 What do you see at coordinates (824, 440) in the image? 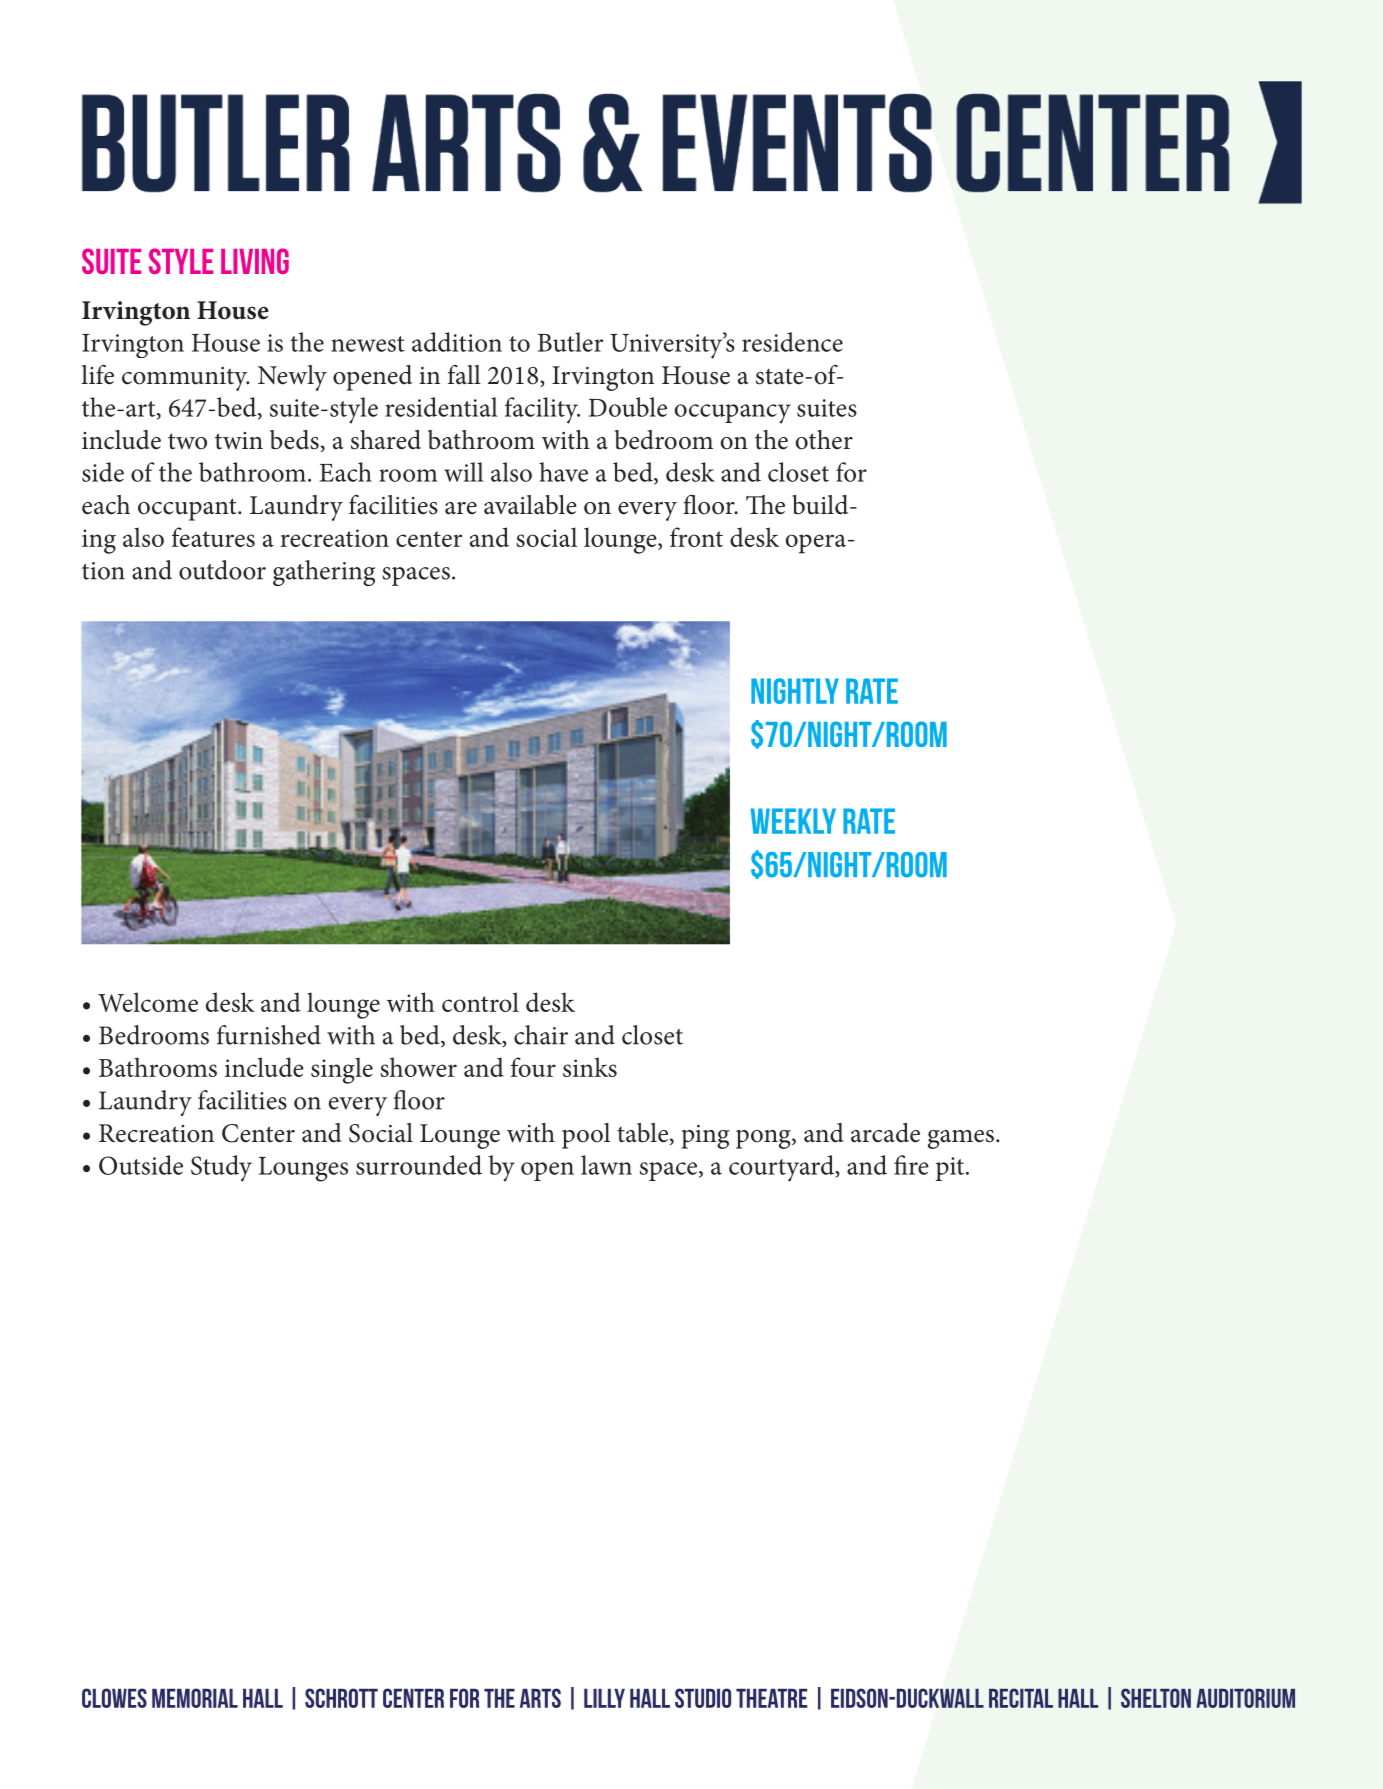
I see `other` at bounding box center [824, 440].
